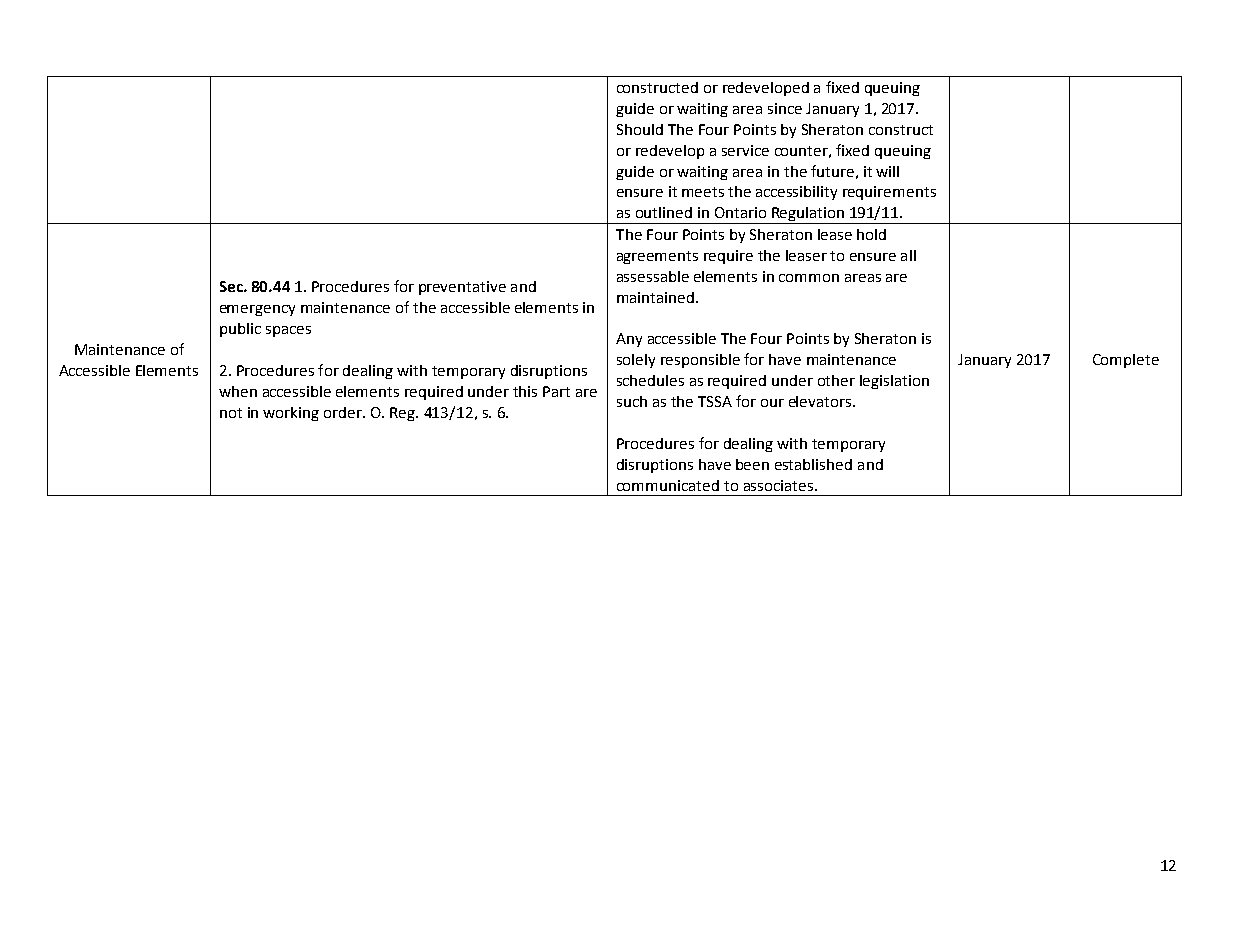 The width and height of the document is (1233, 952). Describe the element at coordinates (238, 391) in the document. I see `when` at that location.
